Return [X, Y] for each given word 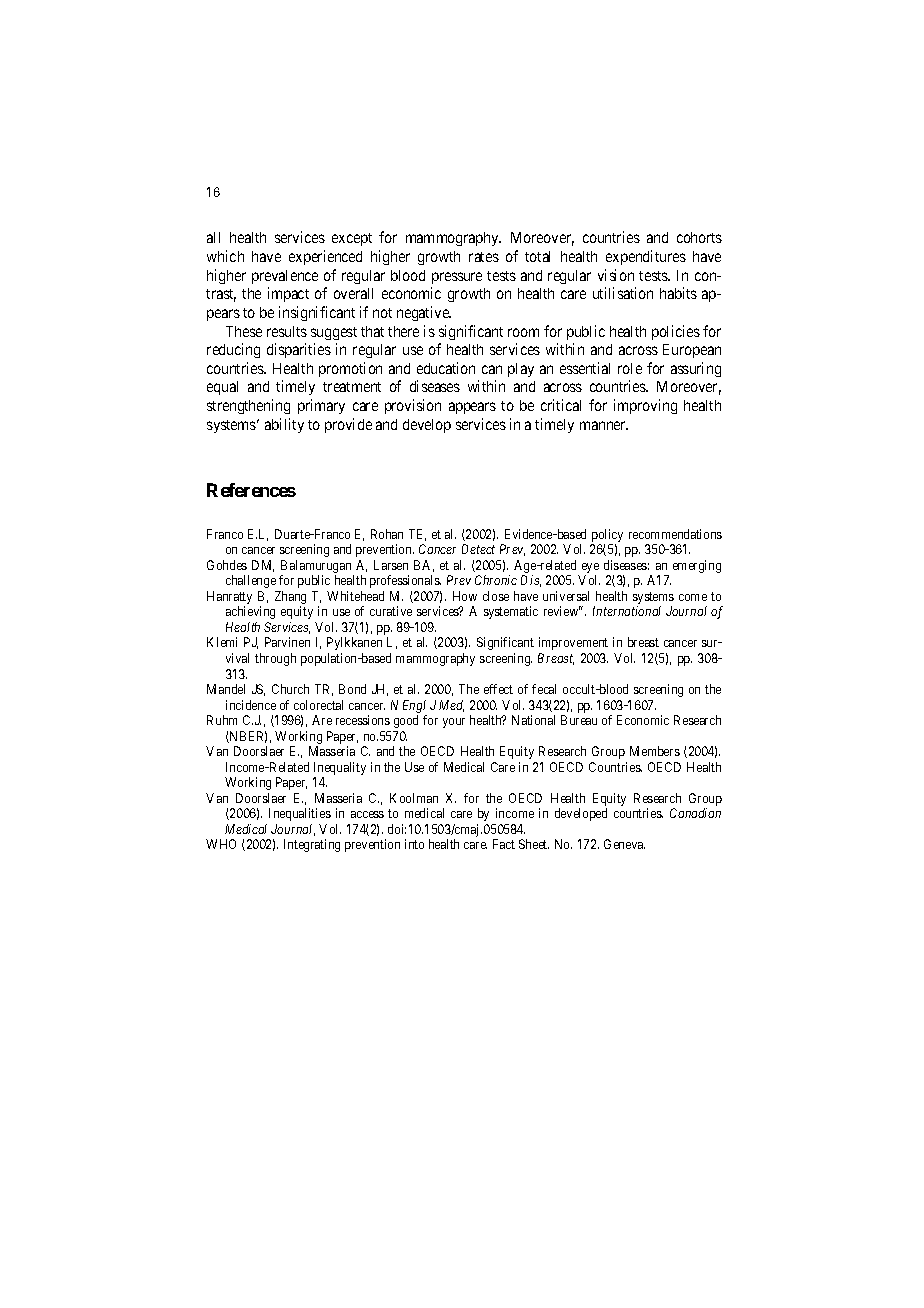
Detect [478, 549]
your [454, 723]
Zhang [290, 599]
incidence [251, 705]
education [446, 368]
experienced [325, 257]
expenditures [646, 257]
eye [590, 569]
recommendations [675, 534]
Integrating [312, 845]
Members [655, 751]
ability [284, 425]
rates [484, 257]
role [630, 368]
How [465, 596]
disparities [299, 350]
